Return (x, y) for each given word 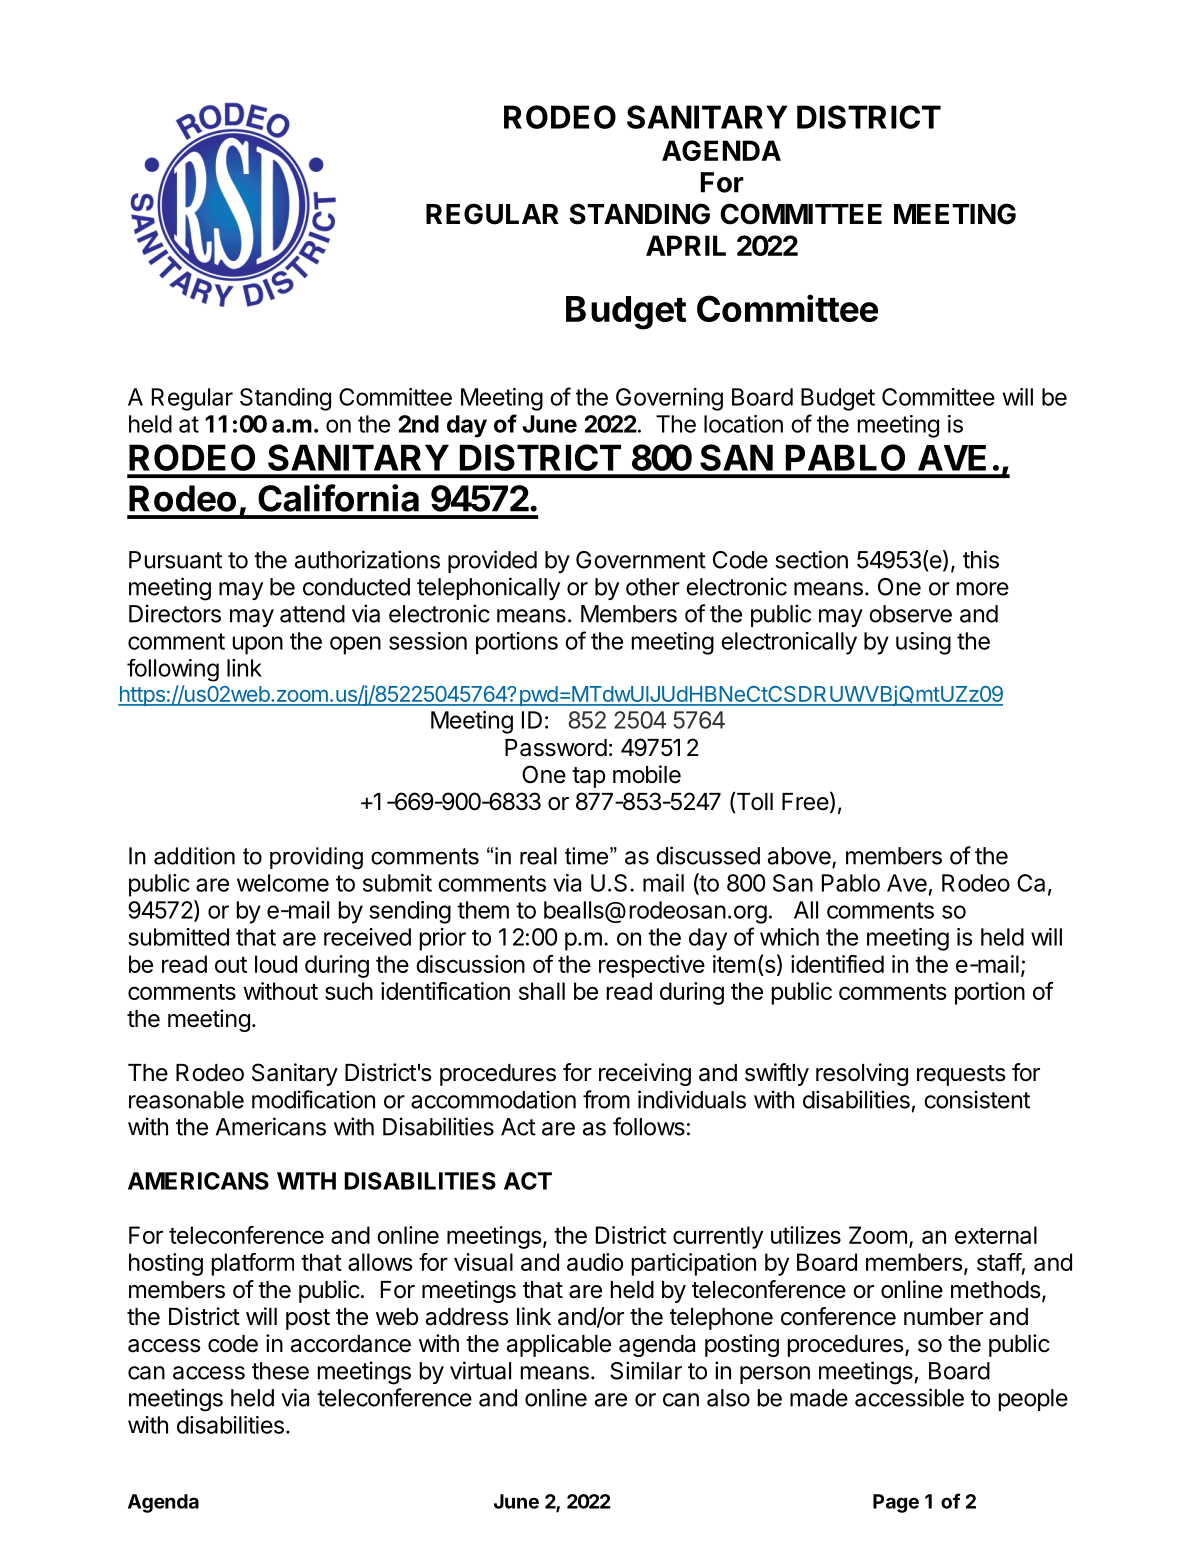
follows (649, 1126)
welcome (283, 883)
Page (896, 1503)
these (280, 1371)
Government (641, 560)
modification (313, 1099)
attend (312, 614)
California (338, 498)
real (538, 856)
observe (910, 614)
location (743, 424)
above (800, 857)
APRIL (686, 245)
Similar (646, 1370)
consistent (977, 1099)
